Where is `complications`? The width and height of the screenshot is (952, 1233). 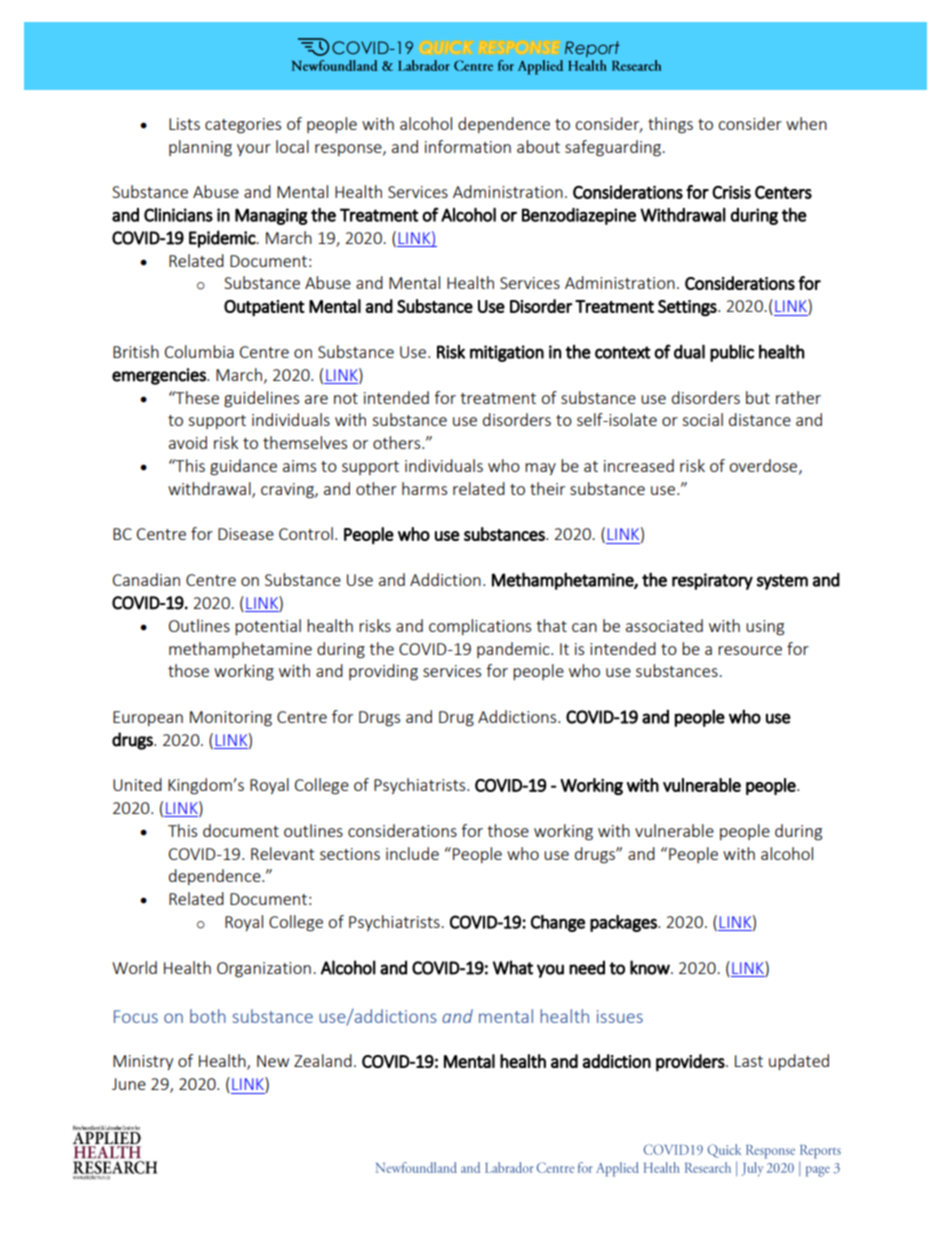 complications is located at coordinates (480, 627).
